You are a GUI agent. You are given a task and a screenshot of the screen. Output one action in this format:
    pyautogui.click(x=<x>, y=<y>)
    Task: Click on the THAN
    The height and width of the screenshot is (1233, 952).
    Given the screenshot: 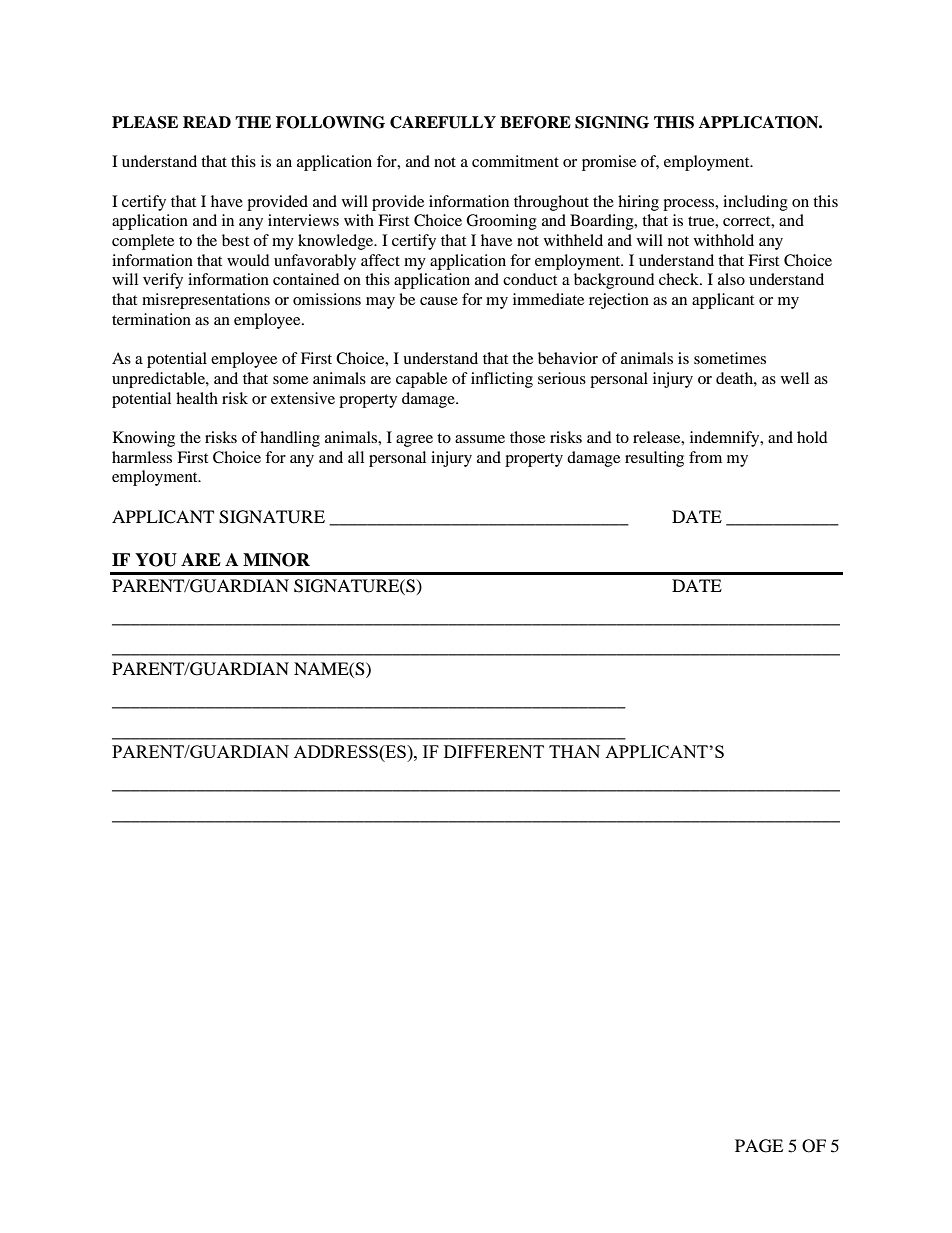 What is the action you would take?
    pyautogui.click(x=574, y=751)
